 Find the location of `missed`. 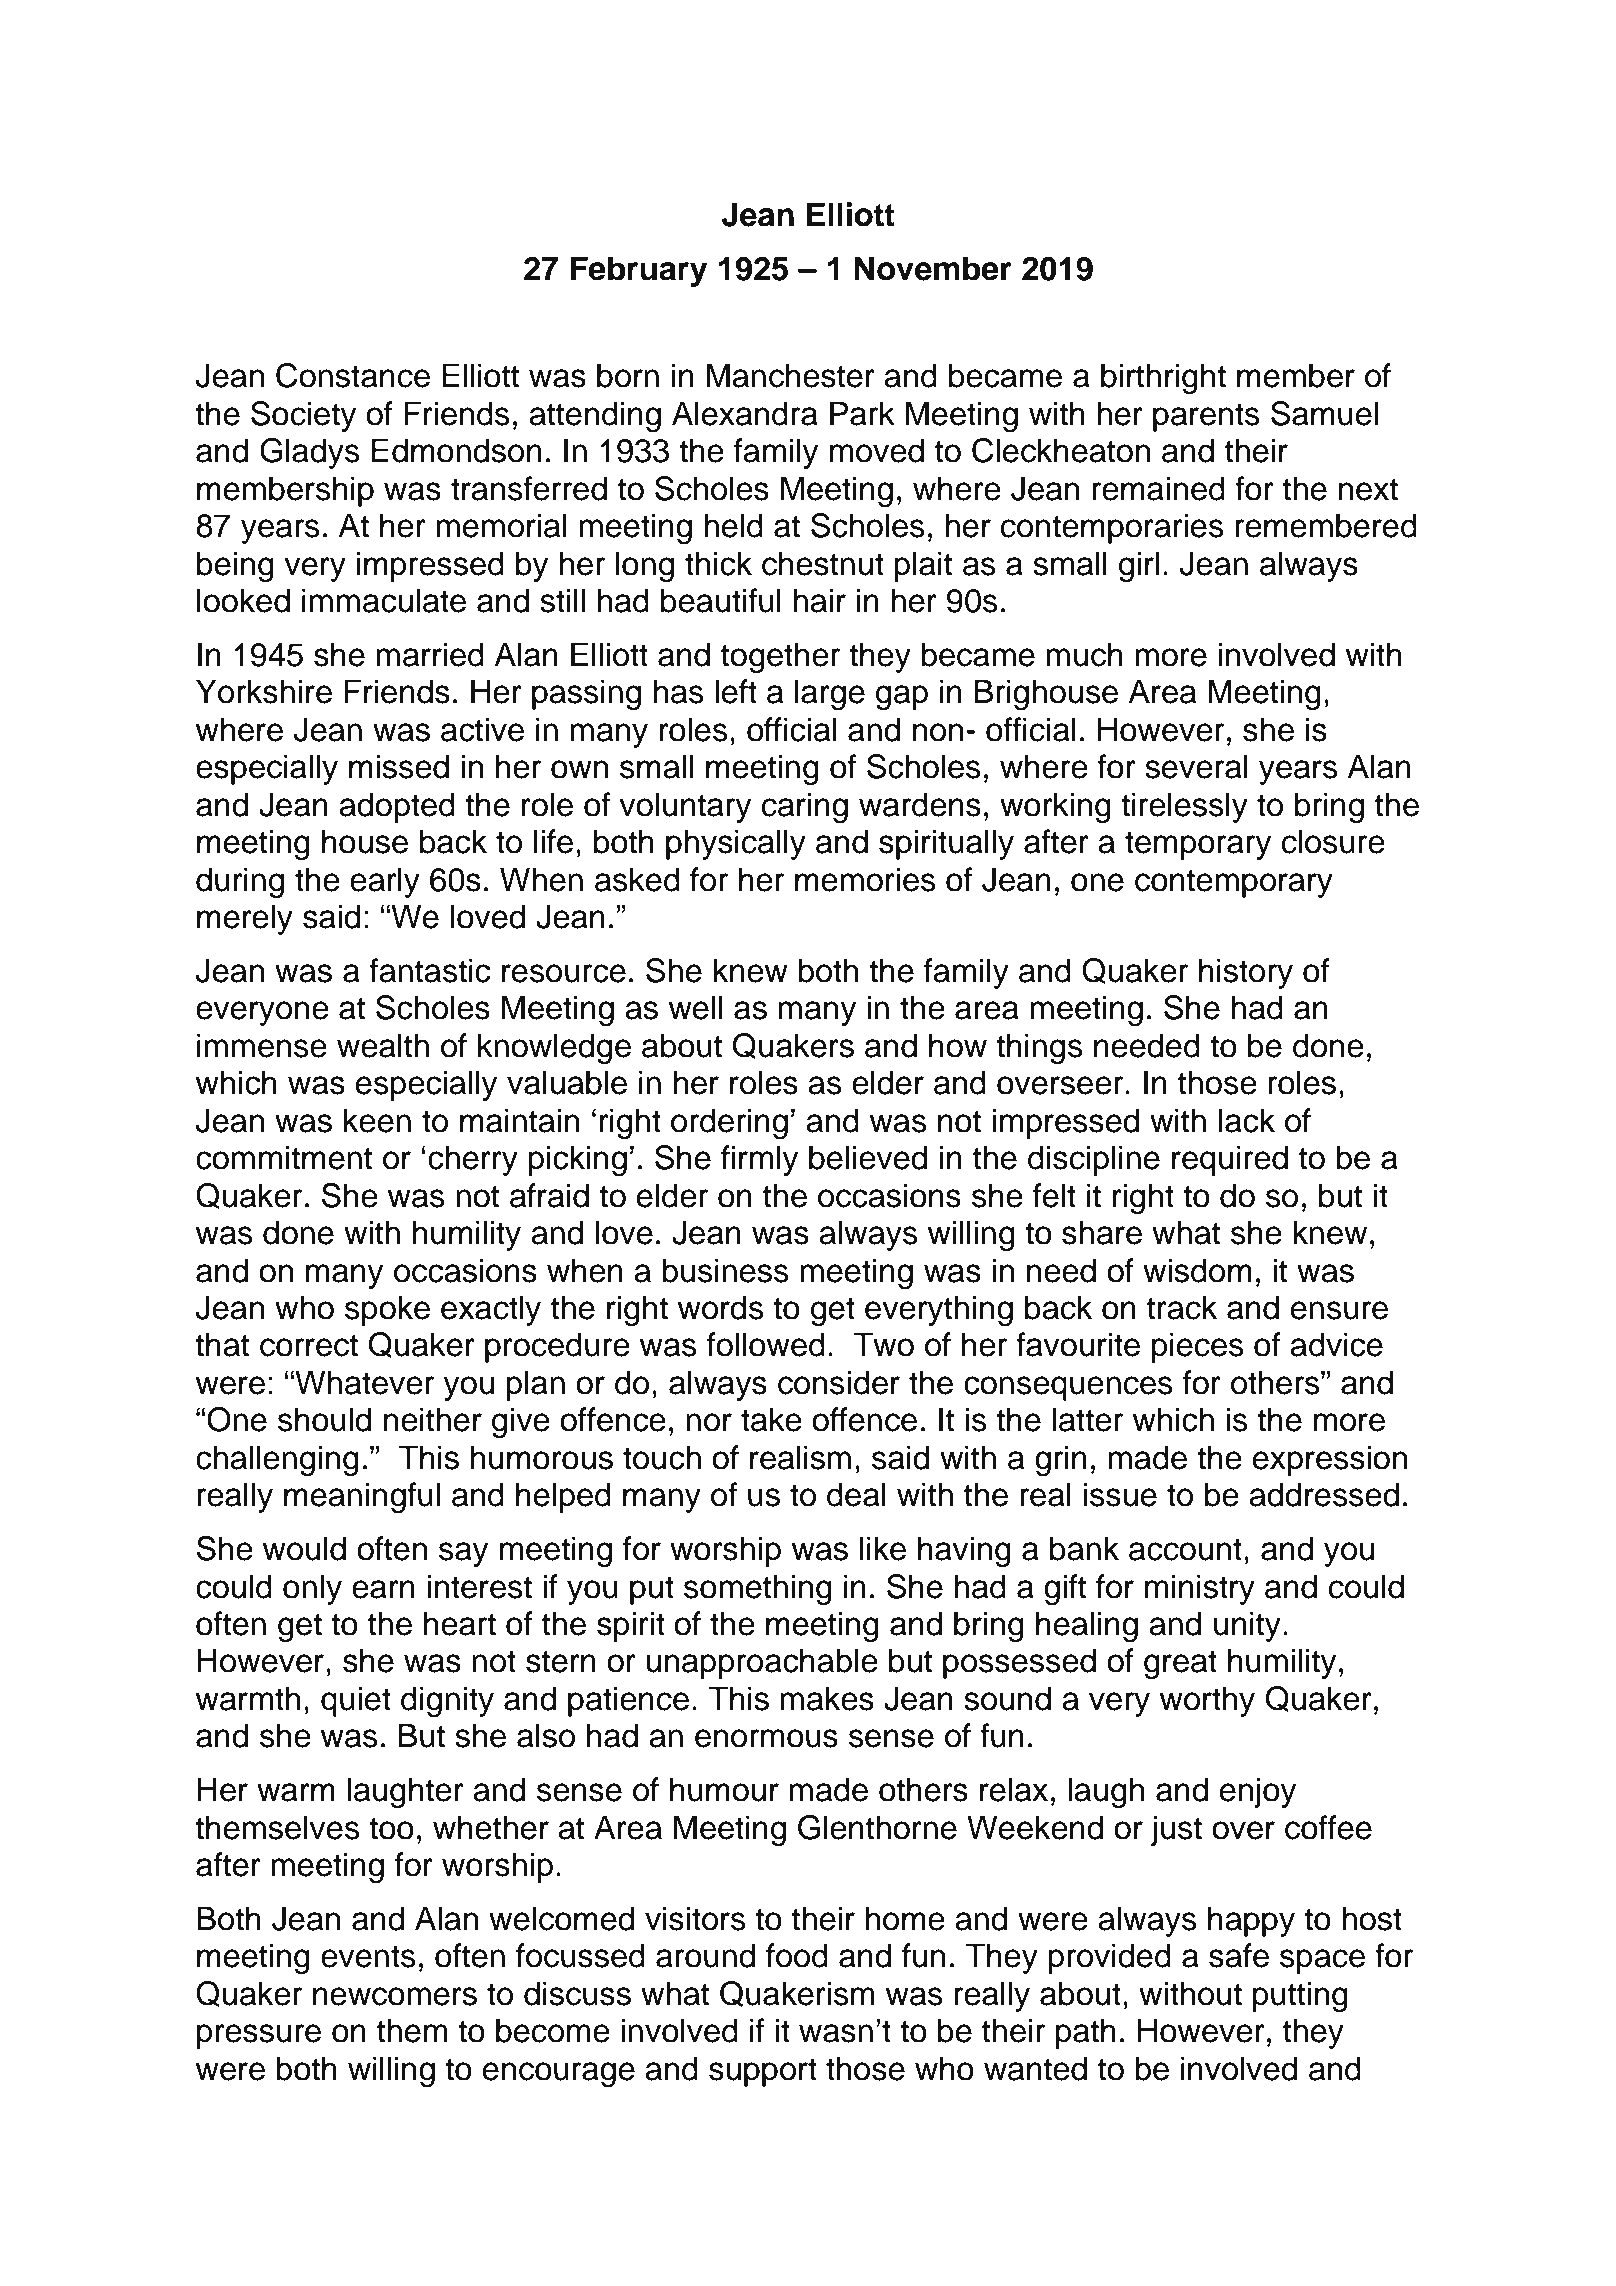

missed is located at coordinates (399, 766).
